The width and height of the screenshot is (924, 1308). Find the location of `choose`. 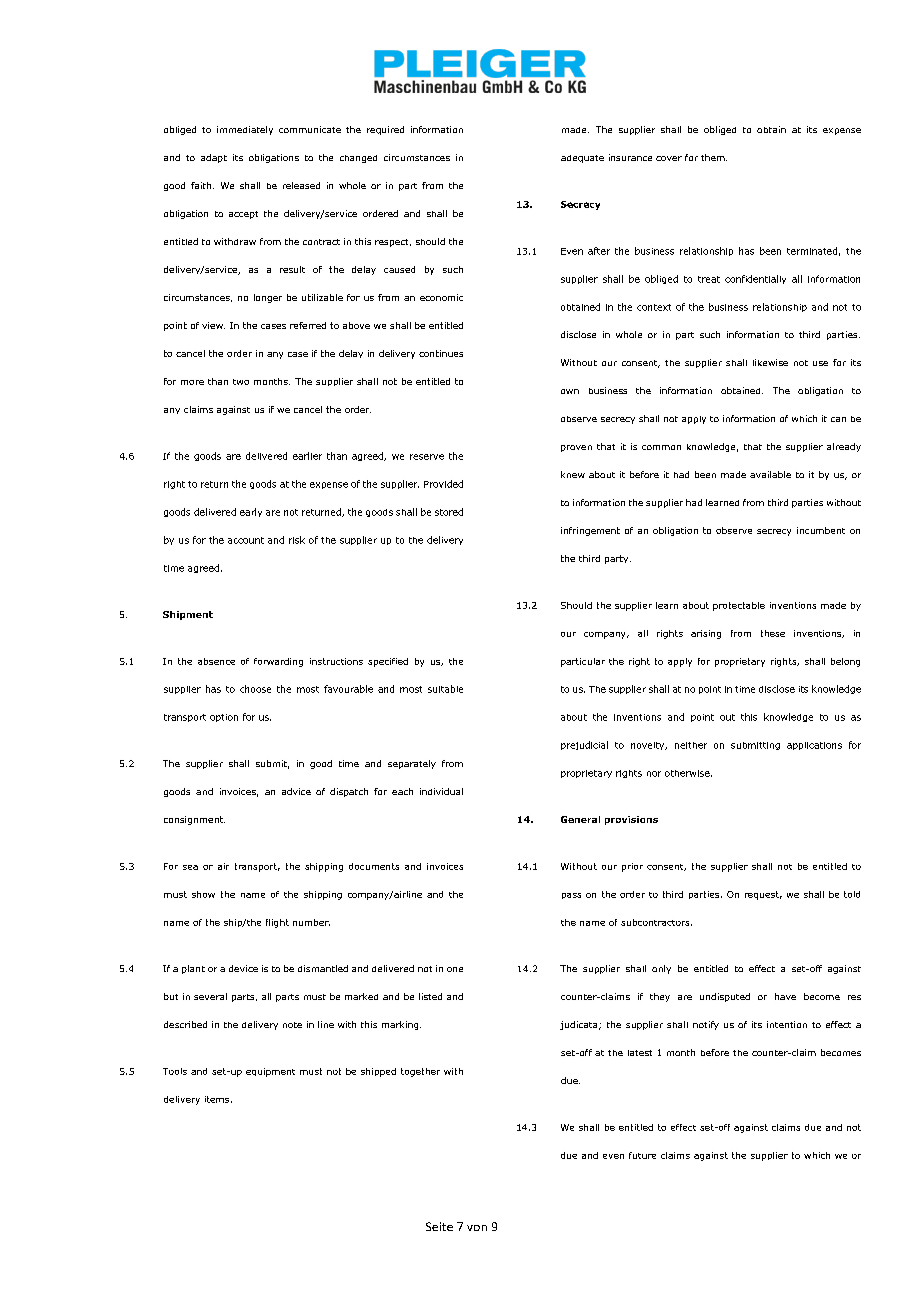

choose is located at coordinates (255, 689).
